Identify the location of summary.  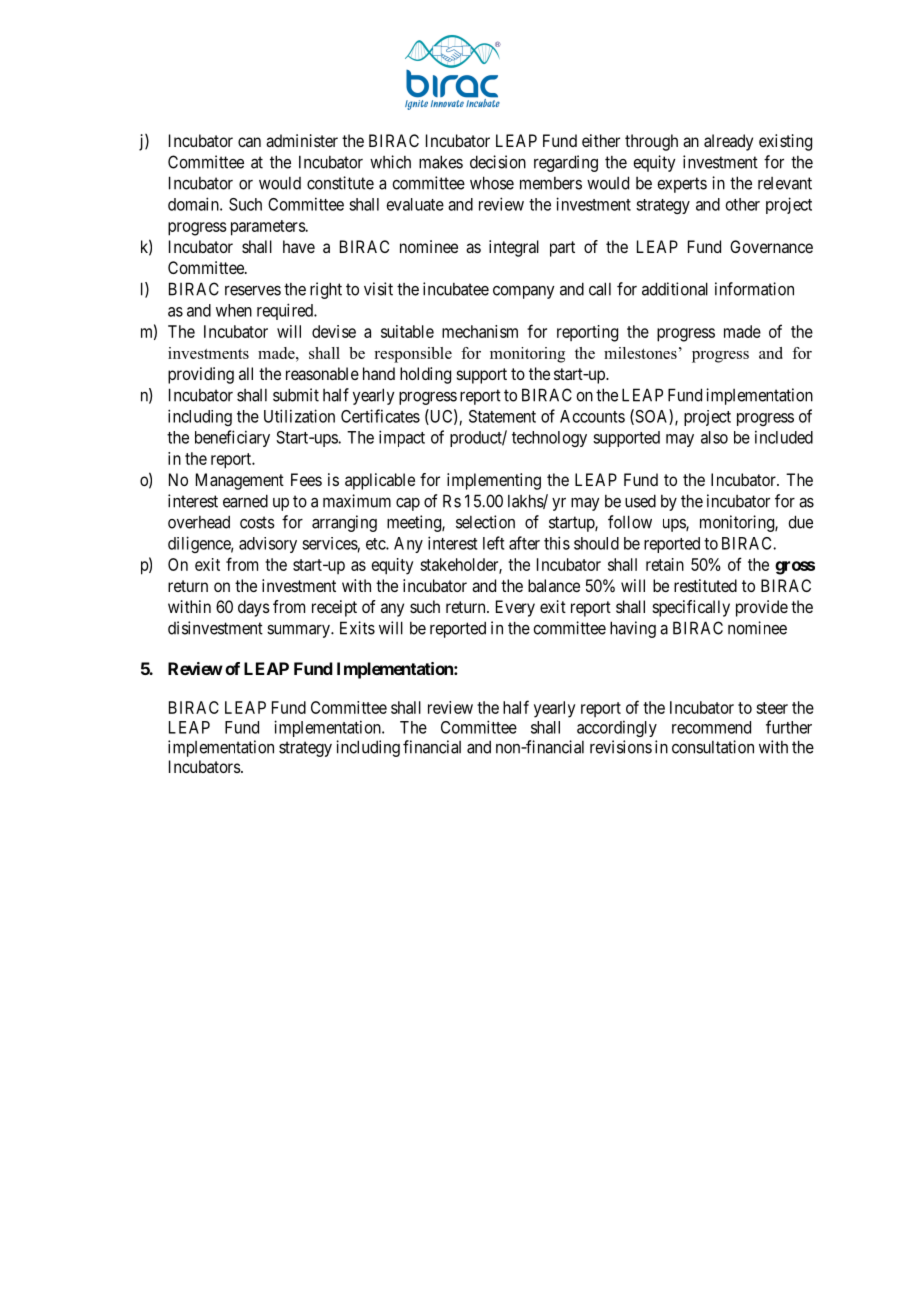
(299, 631).
